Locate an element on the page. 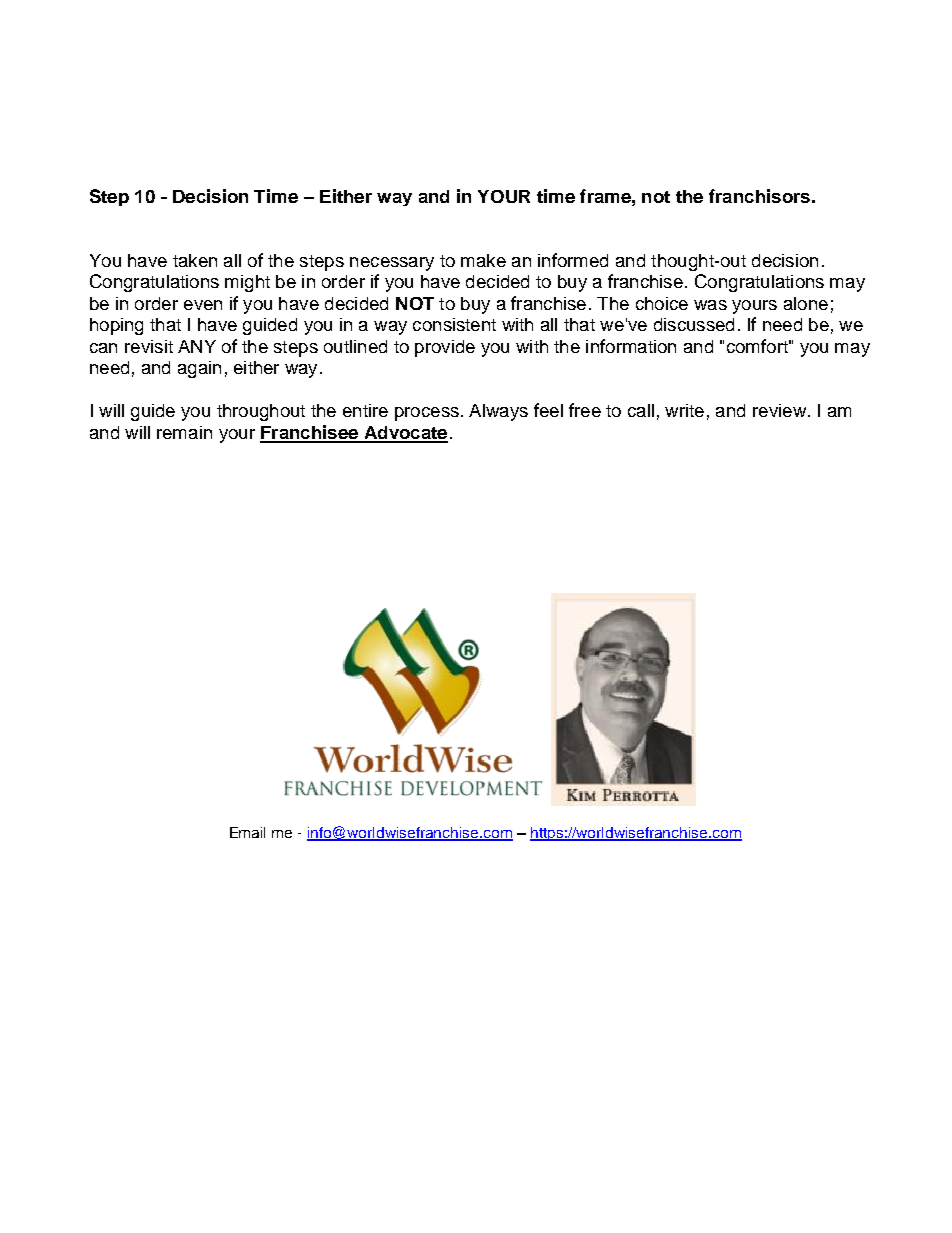 The width and height of the image is (952, 1233). taken is located at coordinates (195, 260).
